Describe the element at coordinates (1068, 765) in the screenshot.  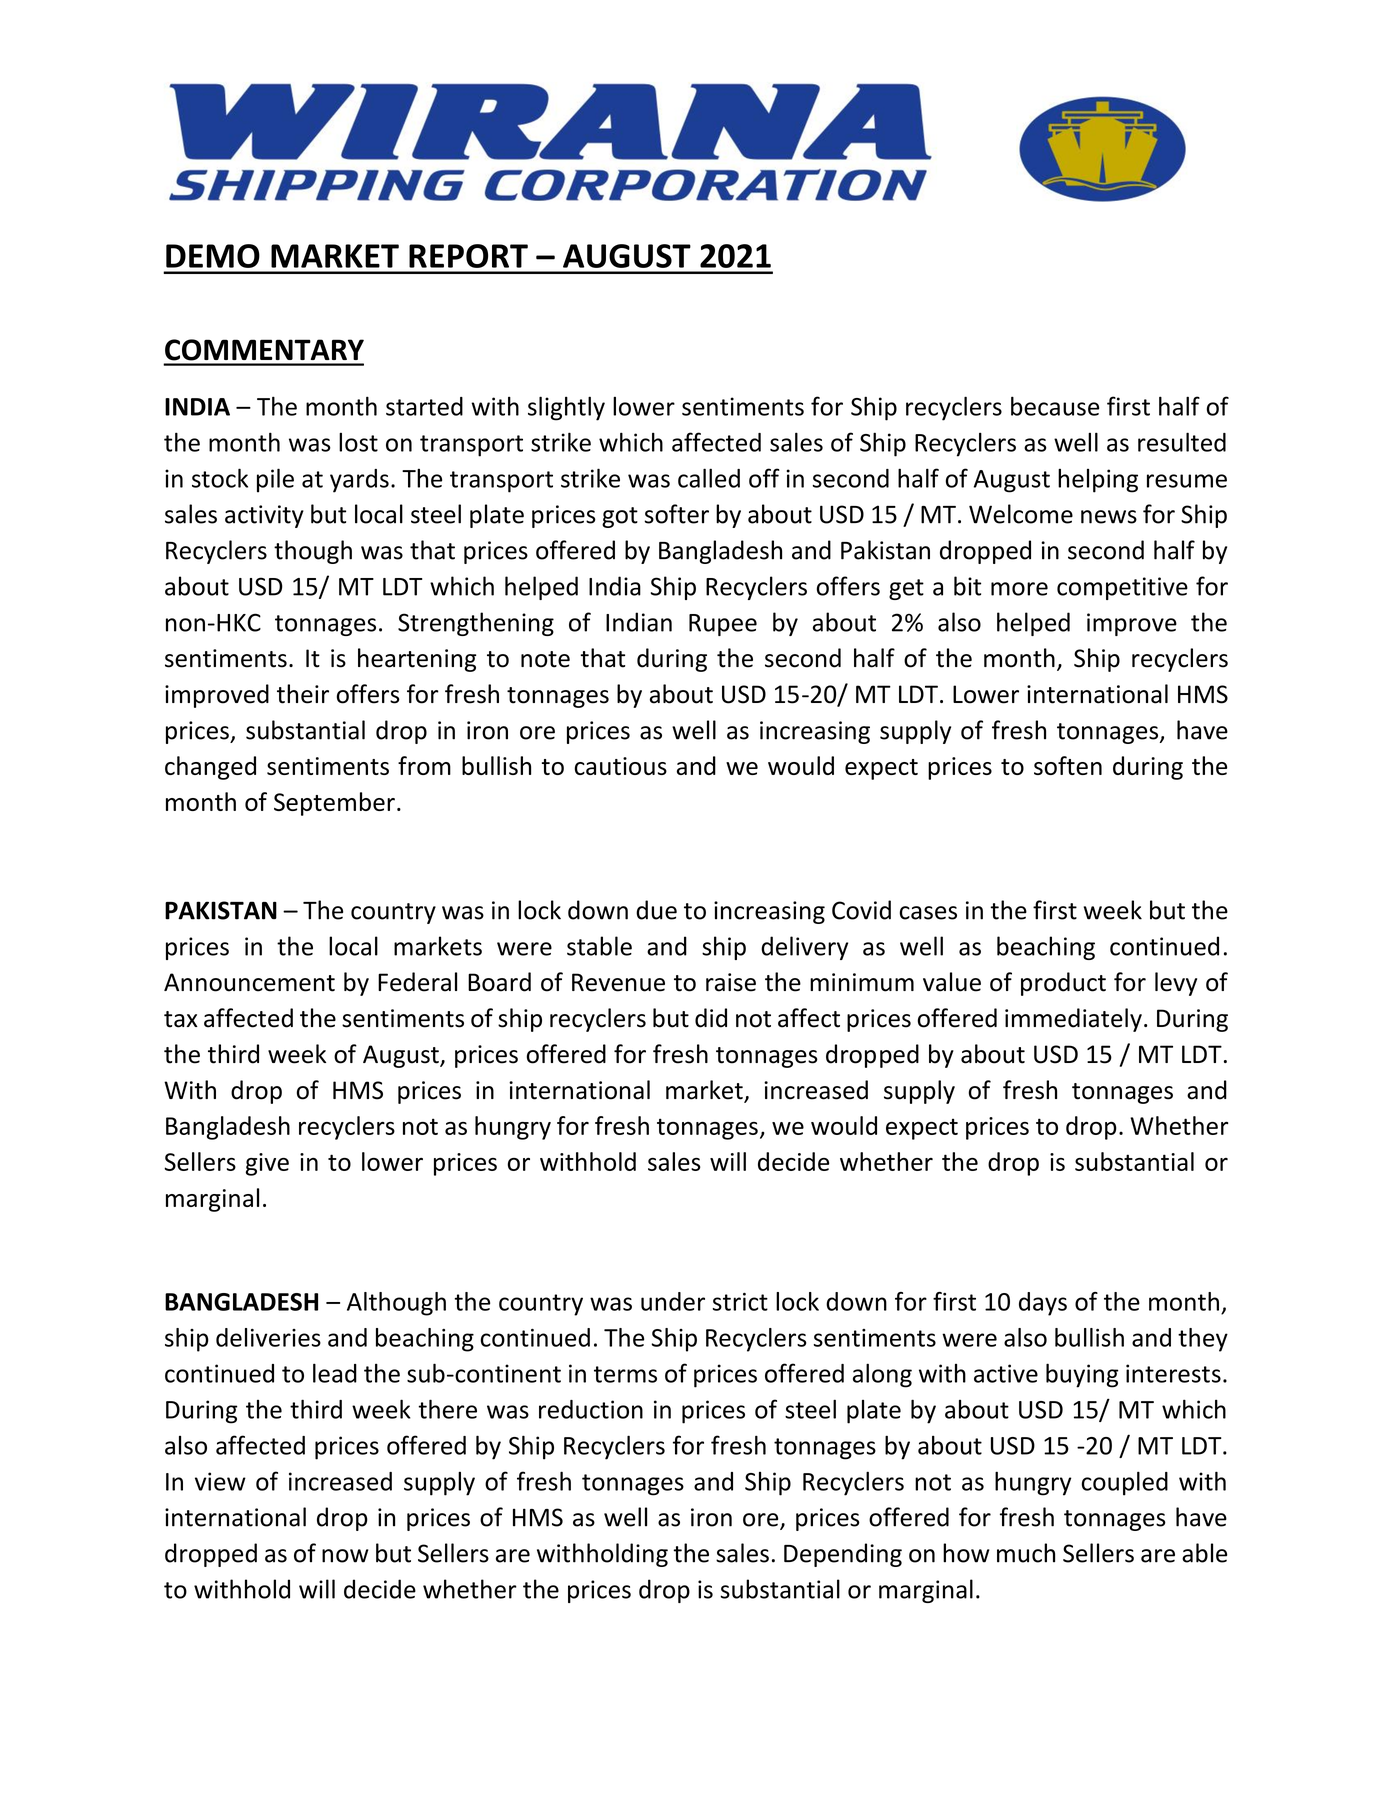
I see `soften` at that location.
